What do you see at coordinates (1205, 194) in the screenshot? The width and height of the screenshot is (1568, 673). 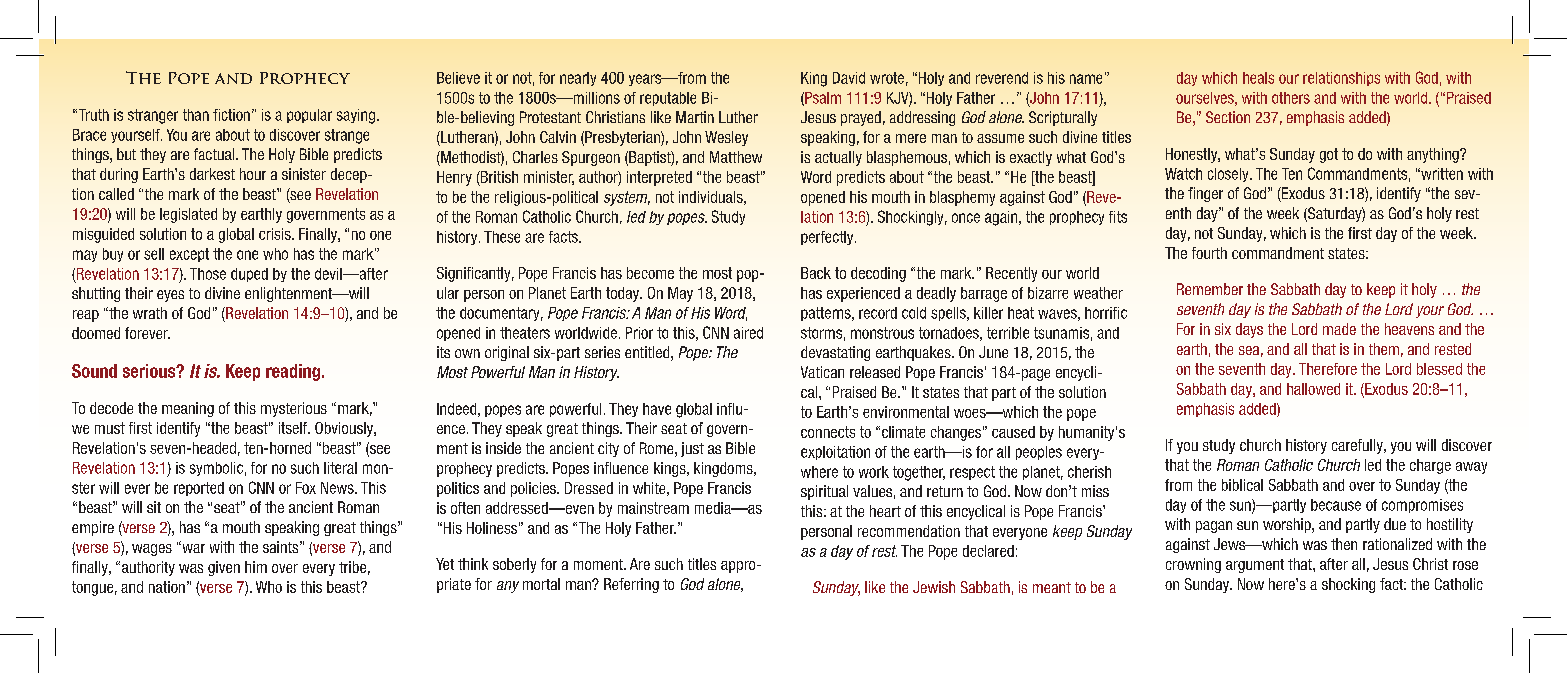 I see `finger` at bounding box center [1205, 194].
